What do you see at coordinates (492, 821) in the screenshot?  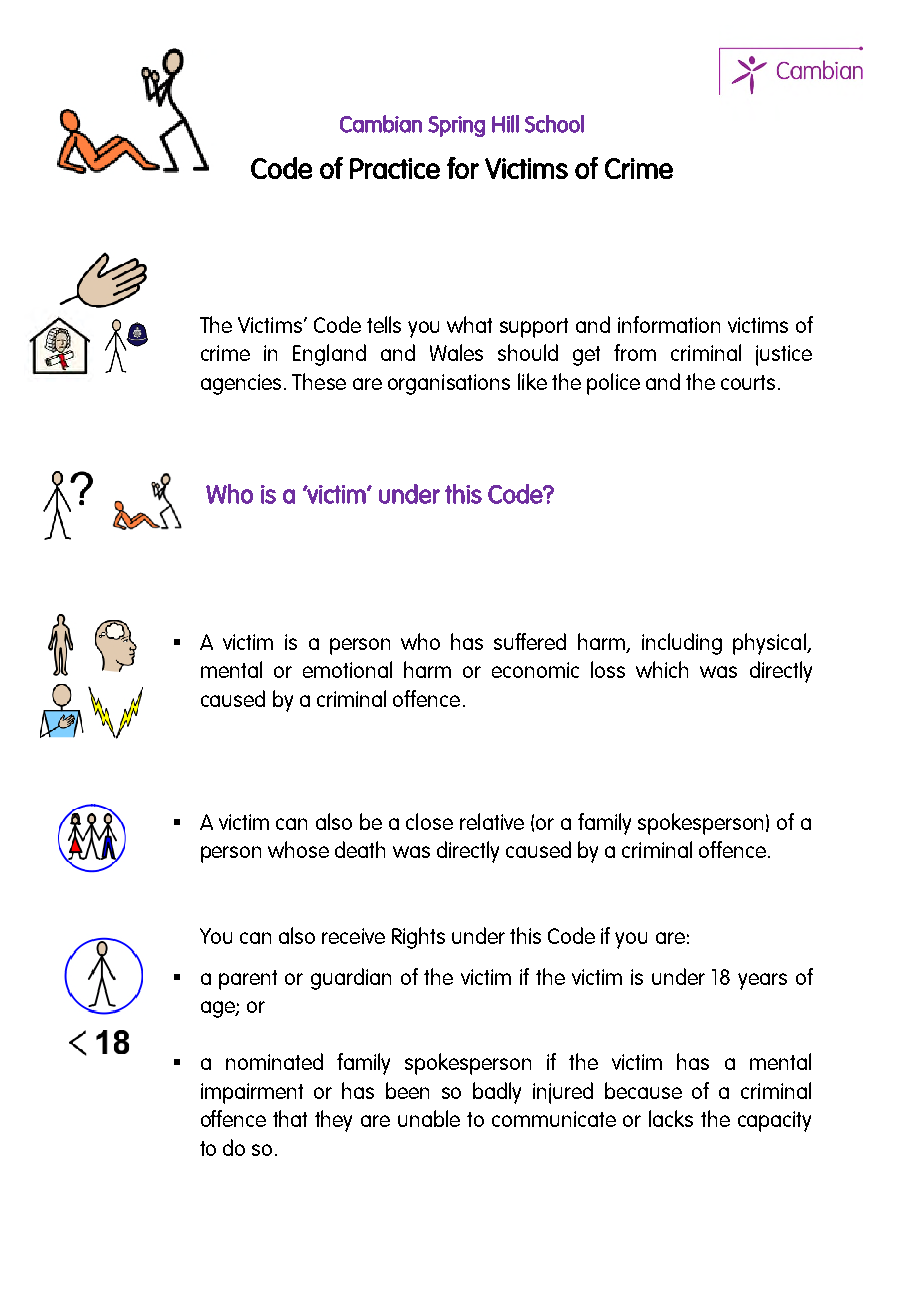 I see `relative` at bounding box center [492, 821].
